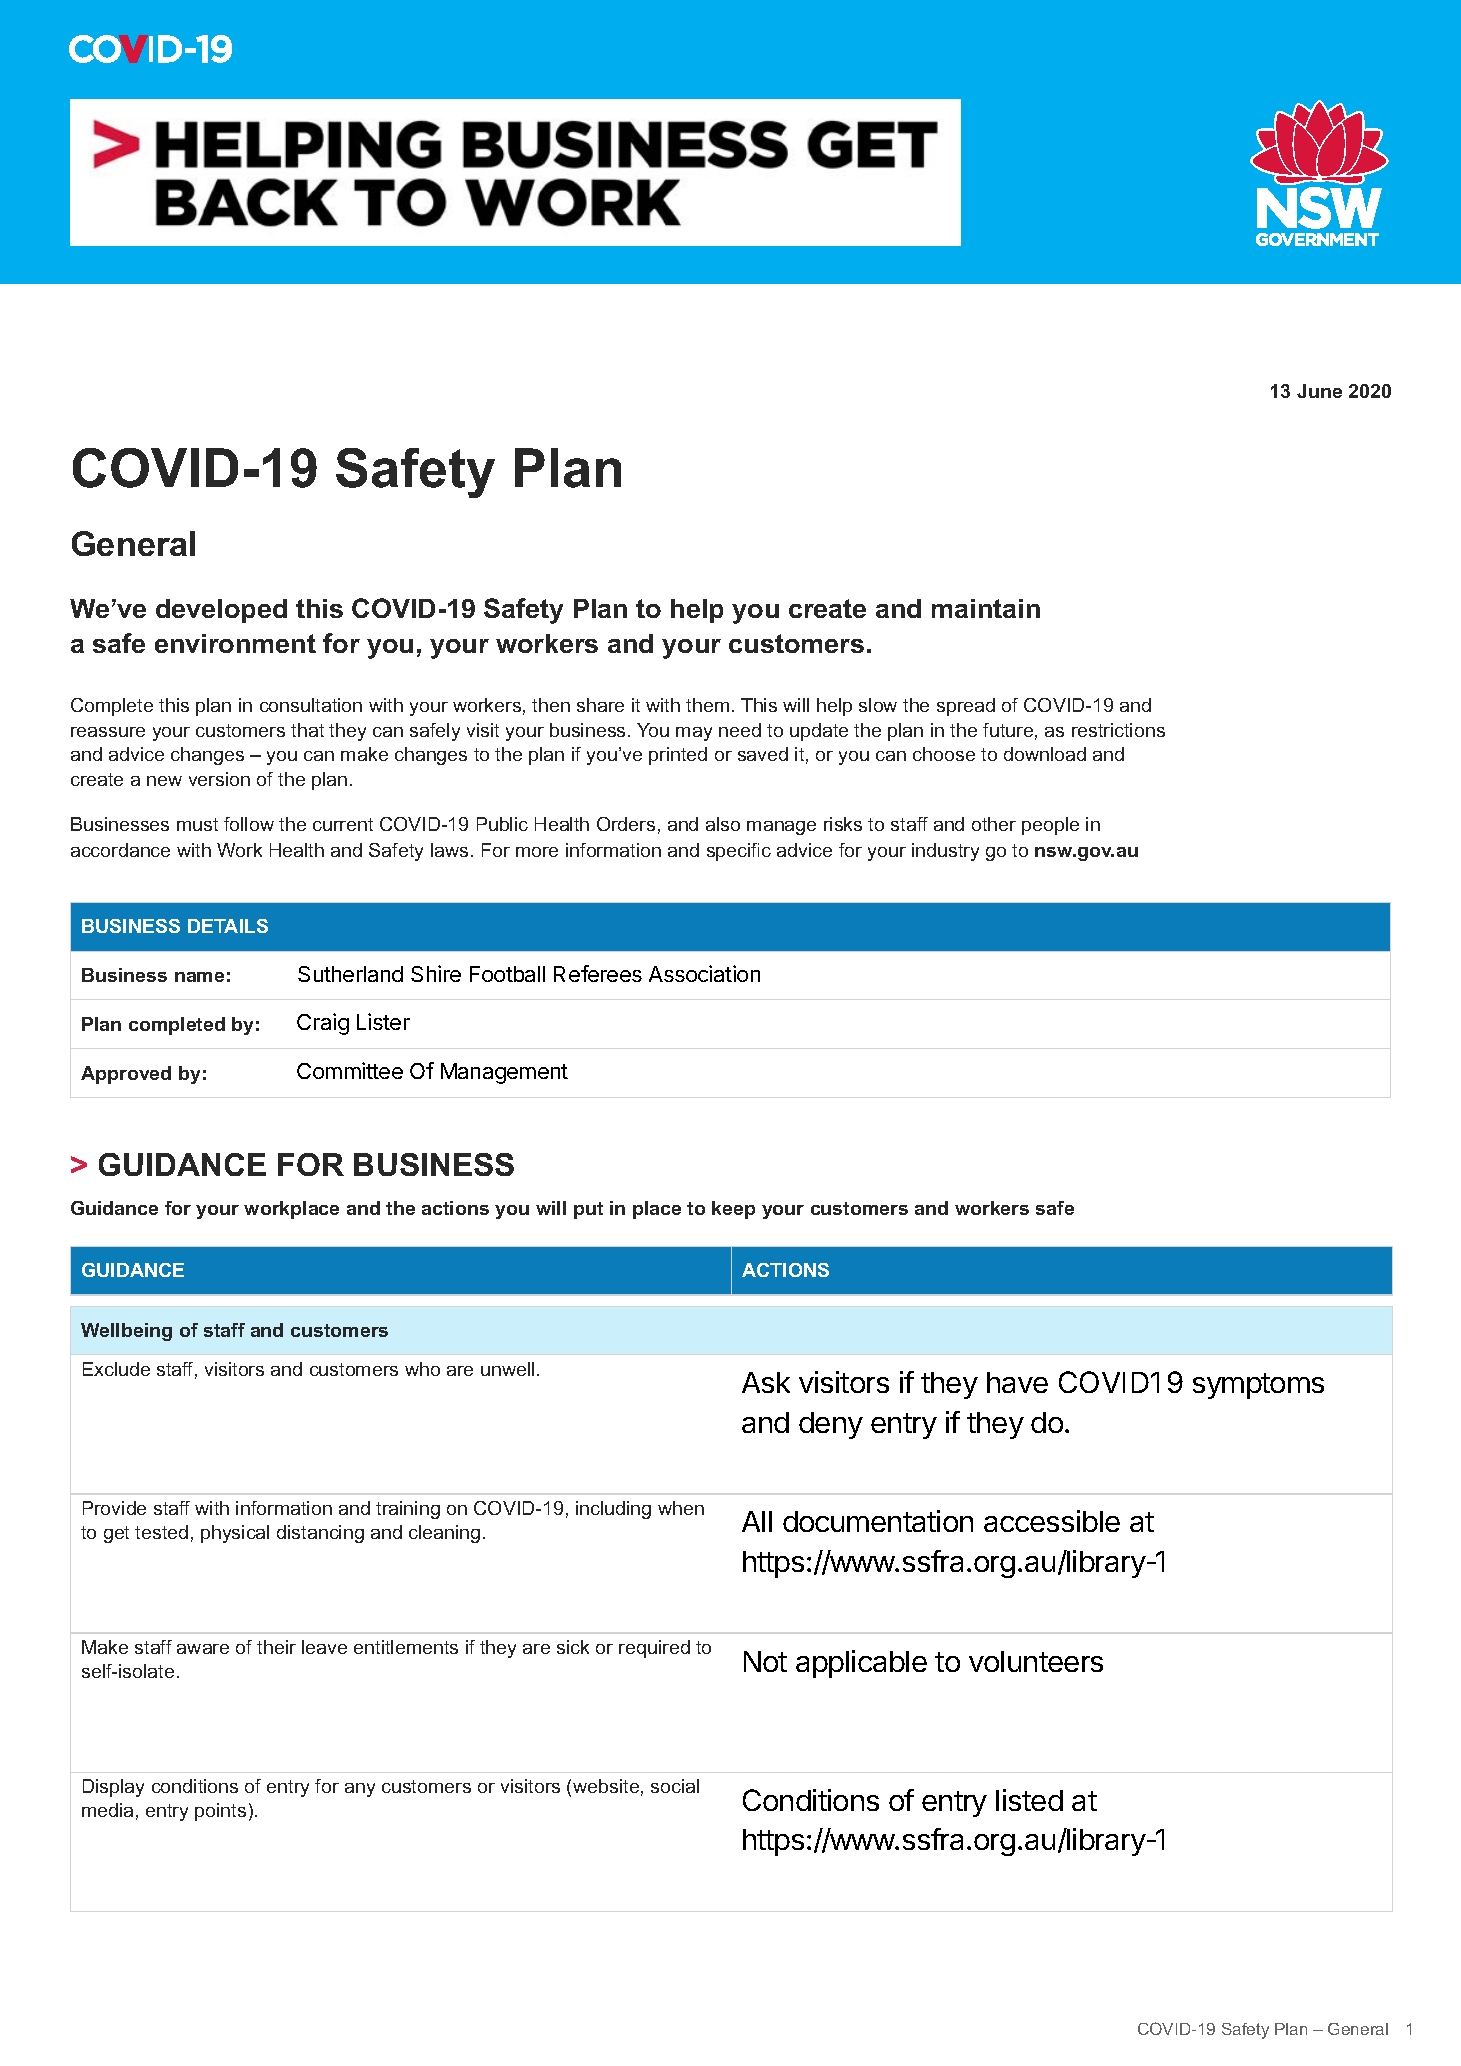  What do you see at coordinates (235, 1534) in the page?
I see `physical` at bounding box center [235, 1534].
